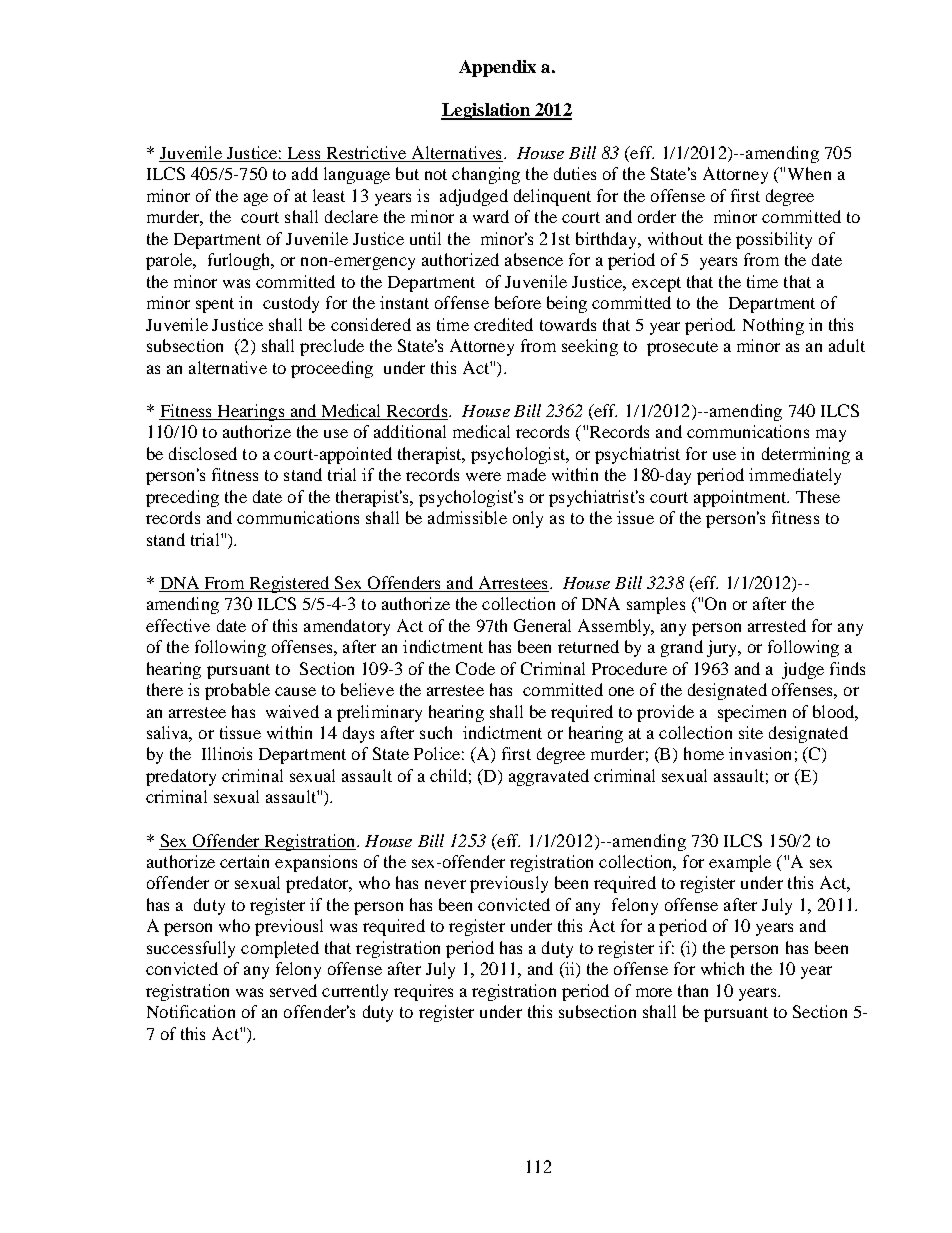 The width and height of the screenshot is (952, 1233). Describe the element at coordinates (760, 753) in the screenshot. I see `invasion` at that location.
